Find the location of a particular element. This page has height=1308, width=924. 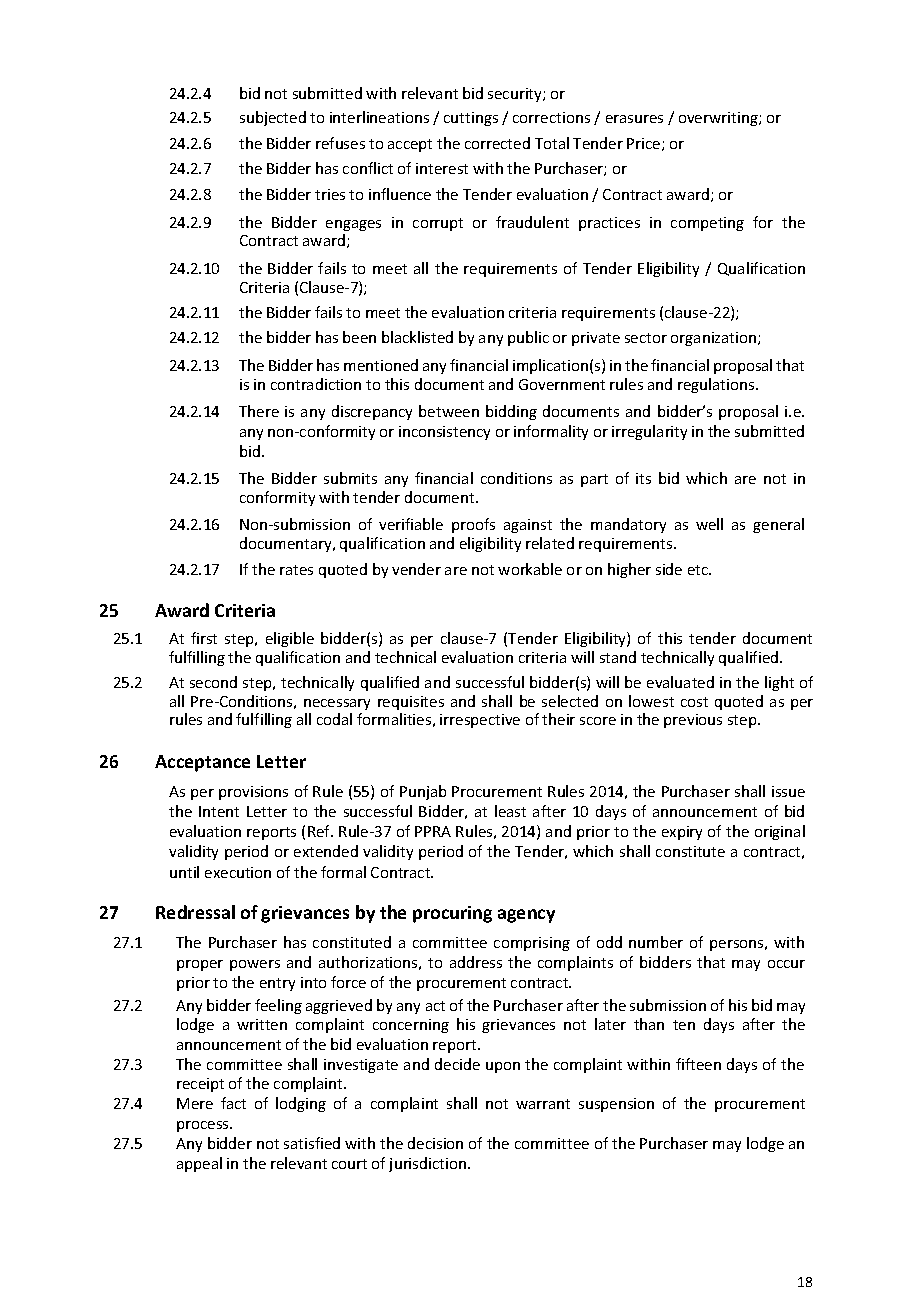

provisions is located at coordinates (253, 793).
